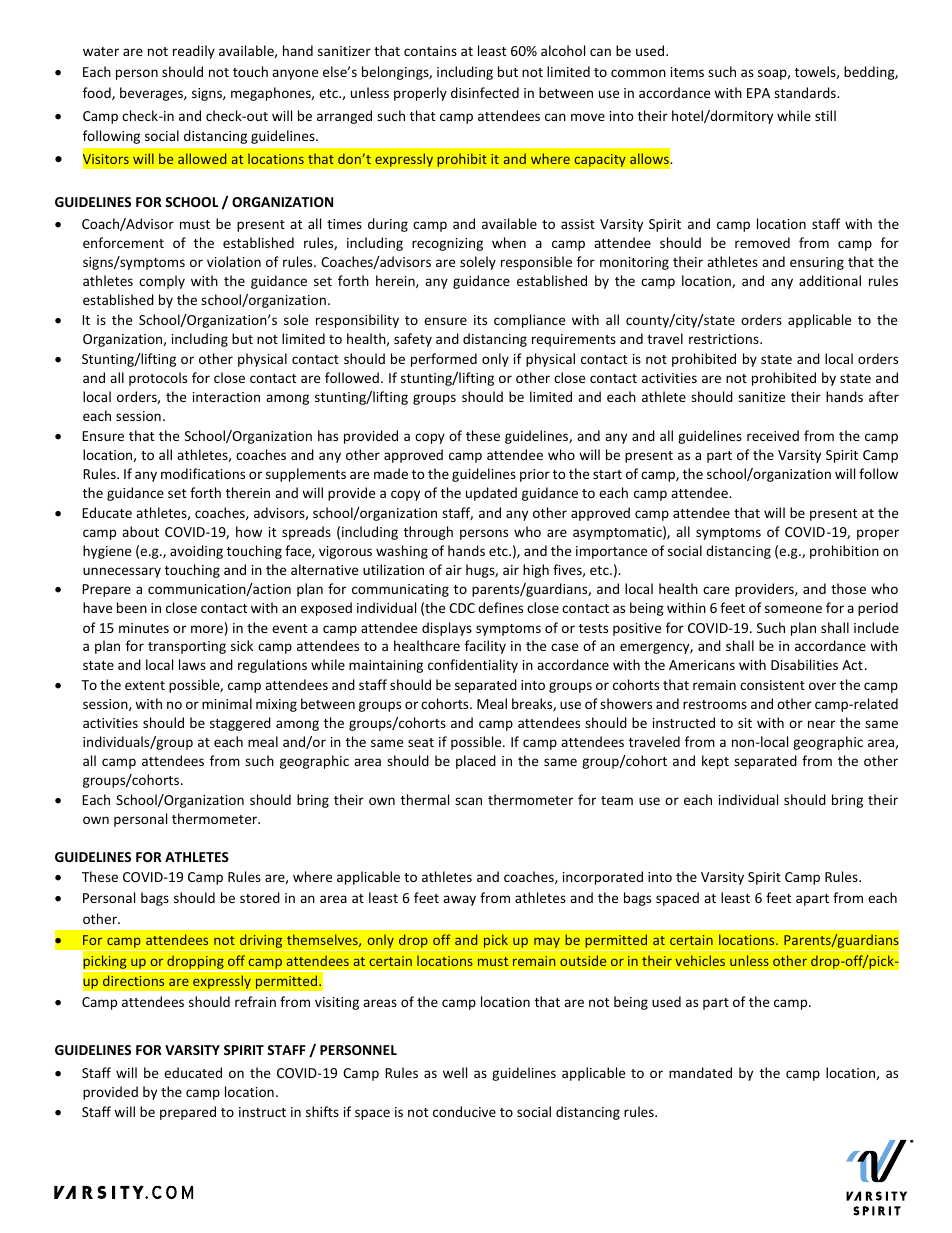 The width and height of the screenshot is (952, 1233). What do you see at coordinates (152, 94) in the screenshot?
I see `beverages` at bounding box center [152, 94].
